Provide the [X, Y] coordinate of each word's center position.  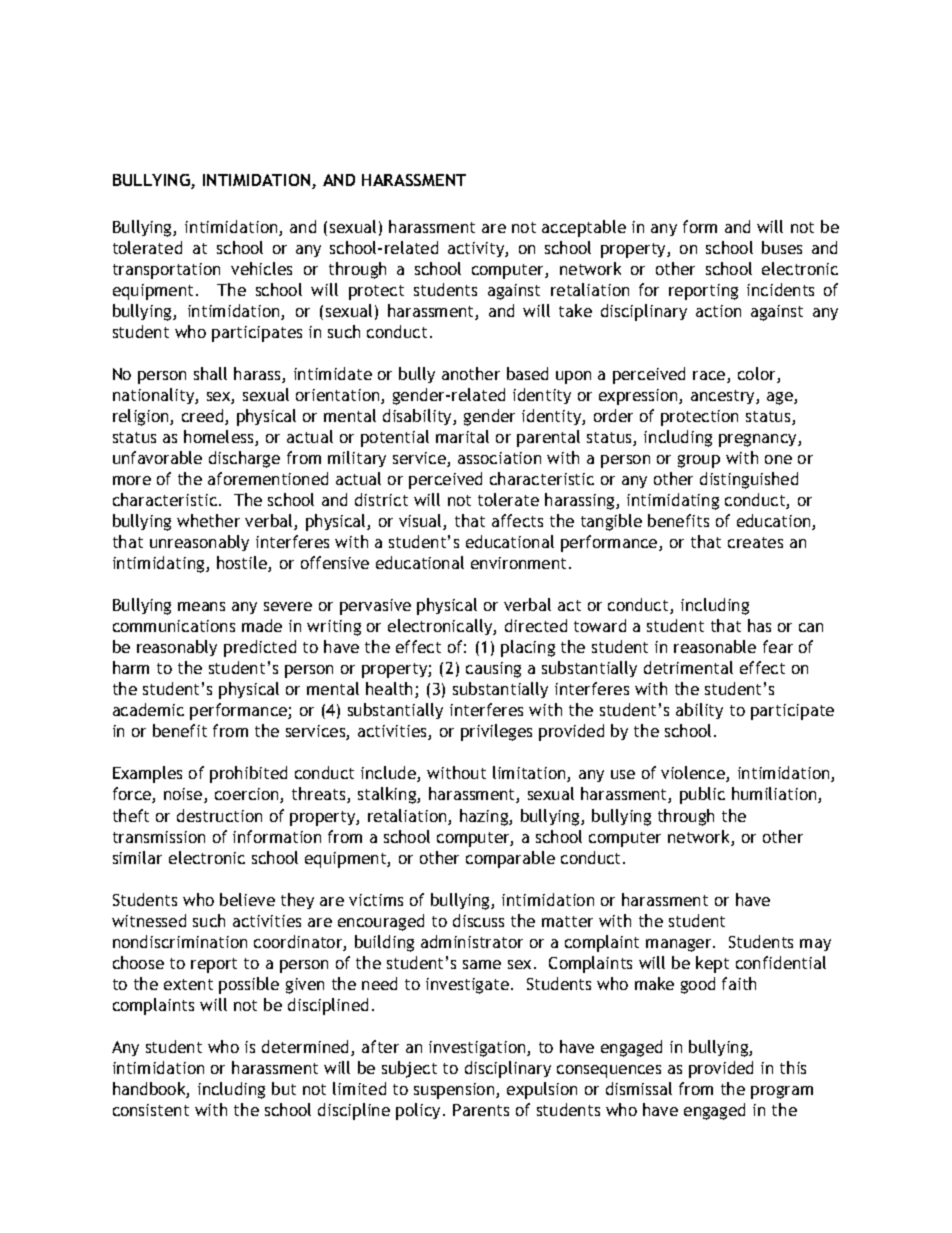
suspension [455, 1091]
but [284, 1088]
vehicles [261, 268]
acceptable [584, 228]
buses [782, 247]
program [782, 1092]
